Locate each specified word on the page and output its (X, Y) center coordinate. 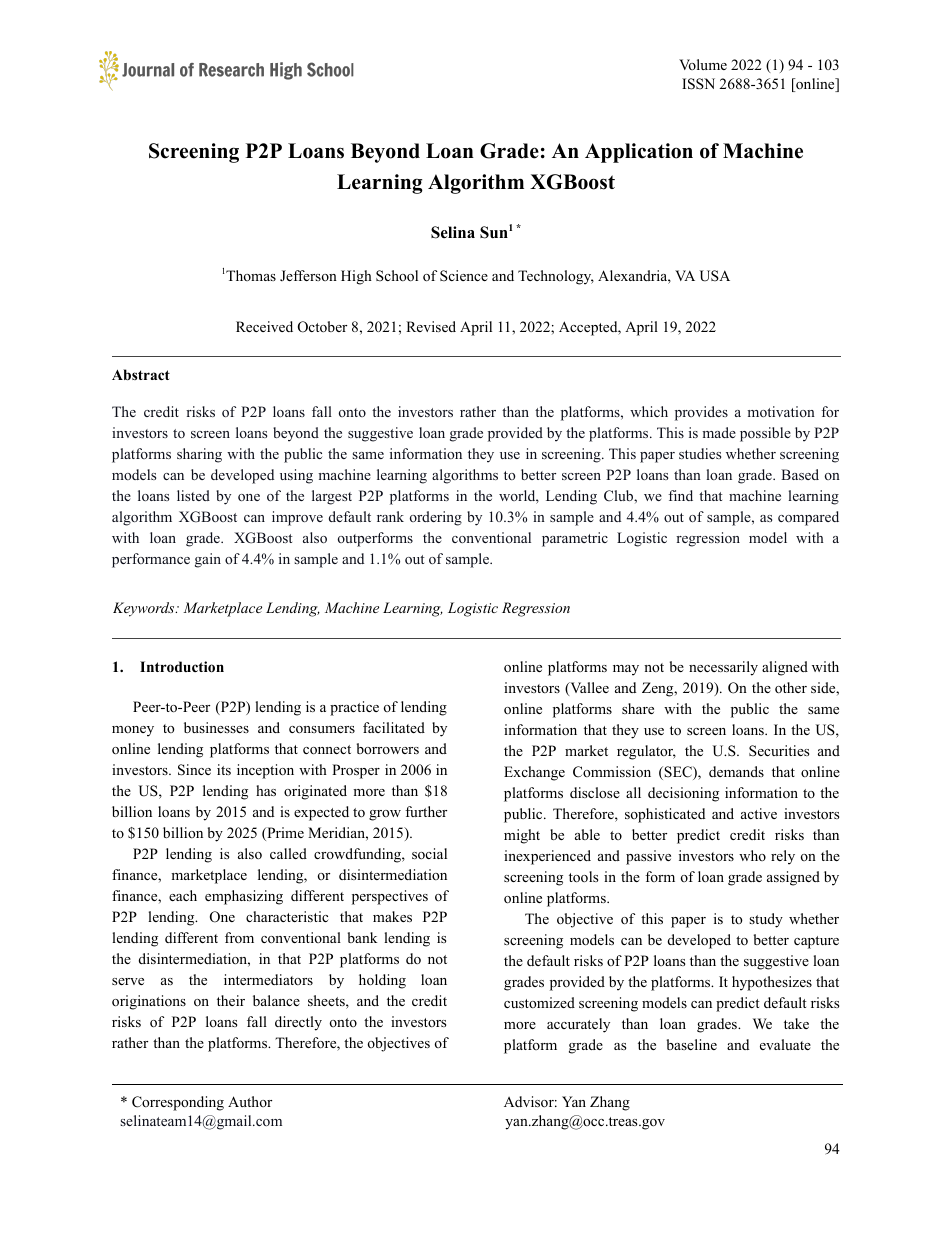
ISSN (698, 84)
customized (539, 1002)
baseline (692, 1044)
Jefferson (308, 275)
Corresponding (178, 1103)
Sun (494, 232)
